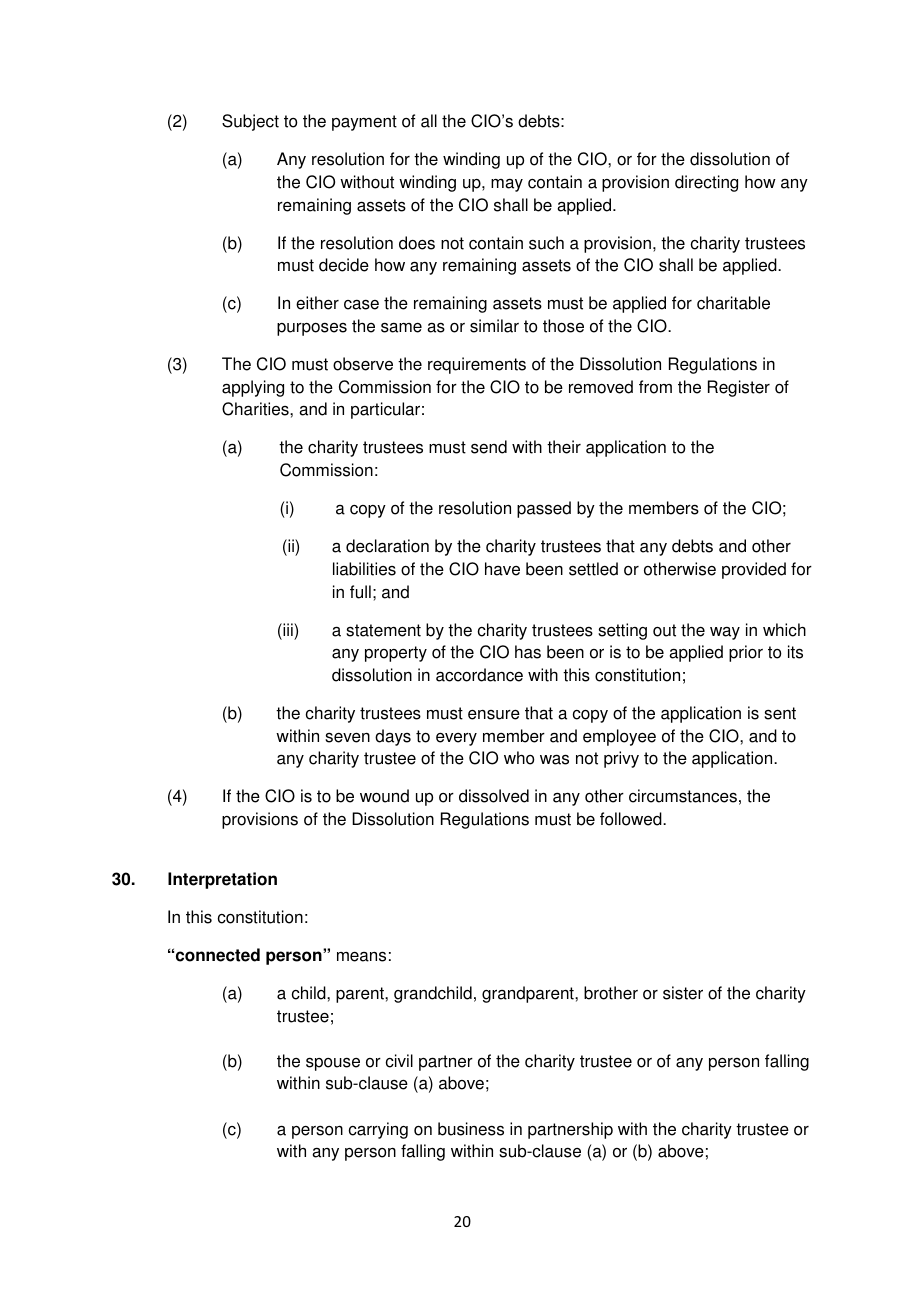  I want to click on dissolved, so click(494, 796).
